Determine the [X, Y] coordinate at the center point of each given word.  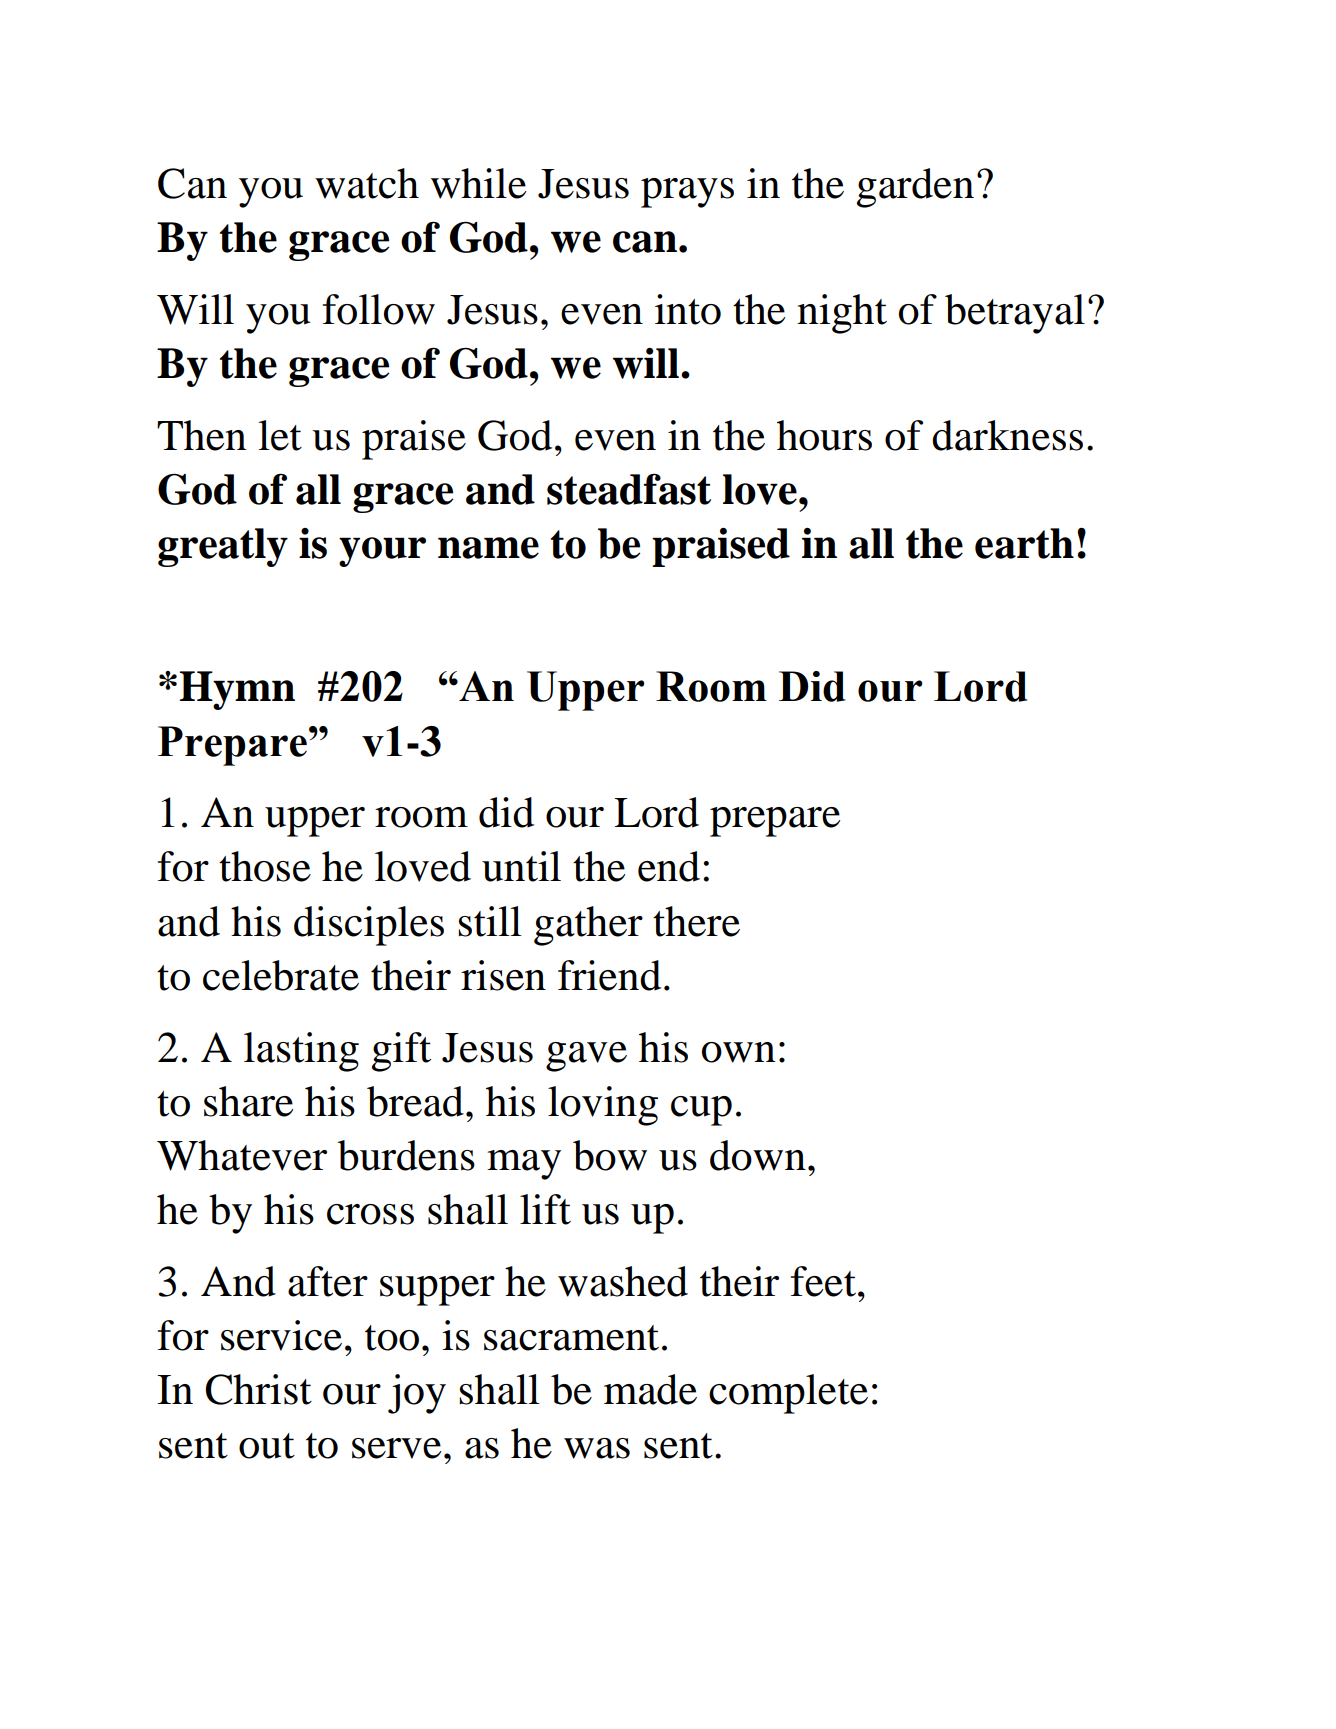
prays [687, 193]
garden [915, 188]
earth [1024, 543]
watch [367, 183]
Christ [258, 1389]
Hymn [237, 690]
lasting [301, 1052]
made [650, 1389]
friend [609, 975]
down [758, 1155]
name [488, 548]
